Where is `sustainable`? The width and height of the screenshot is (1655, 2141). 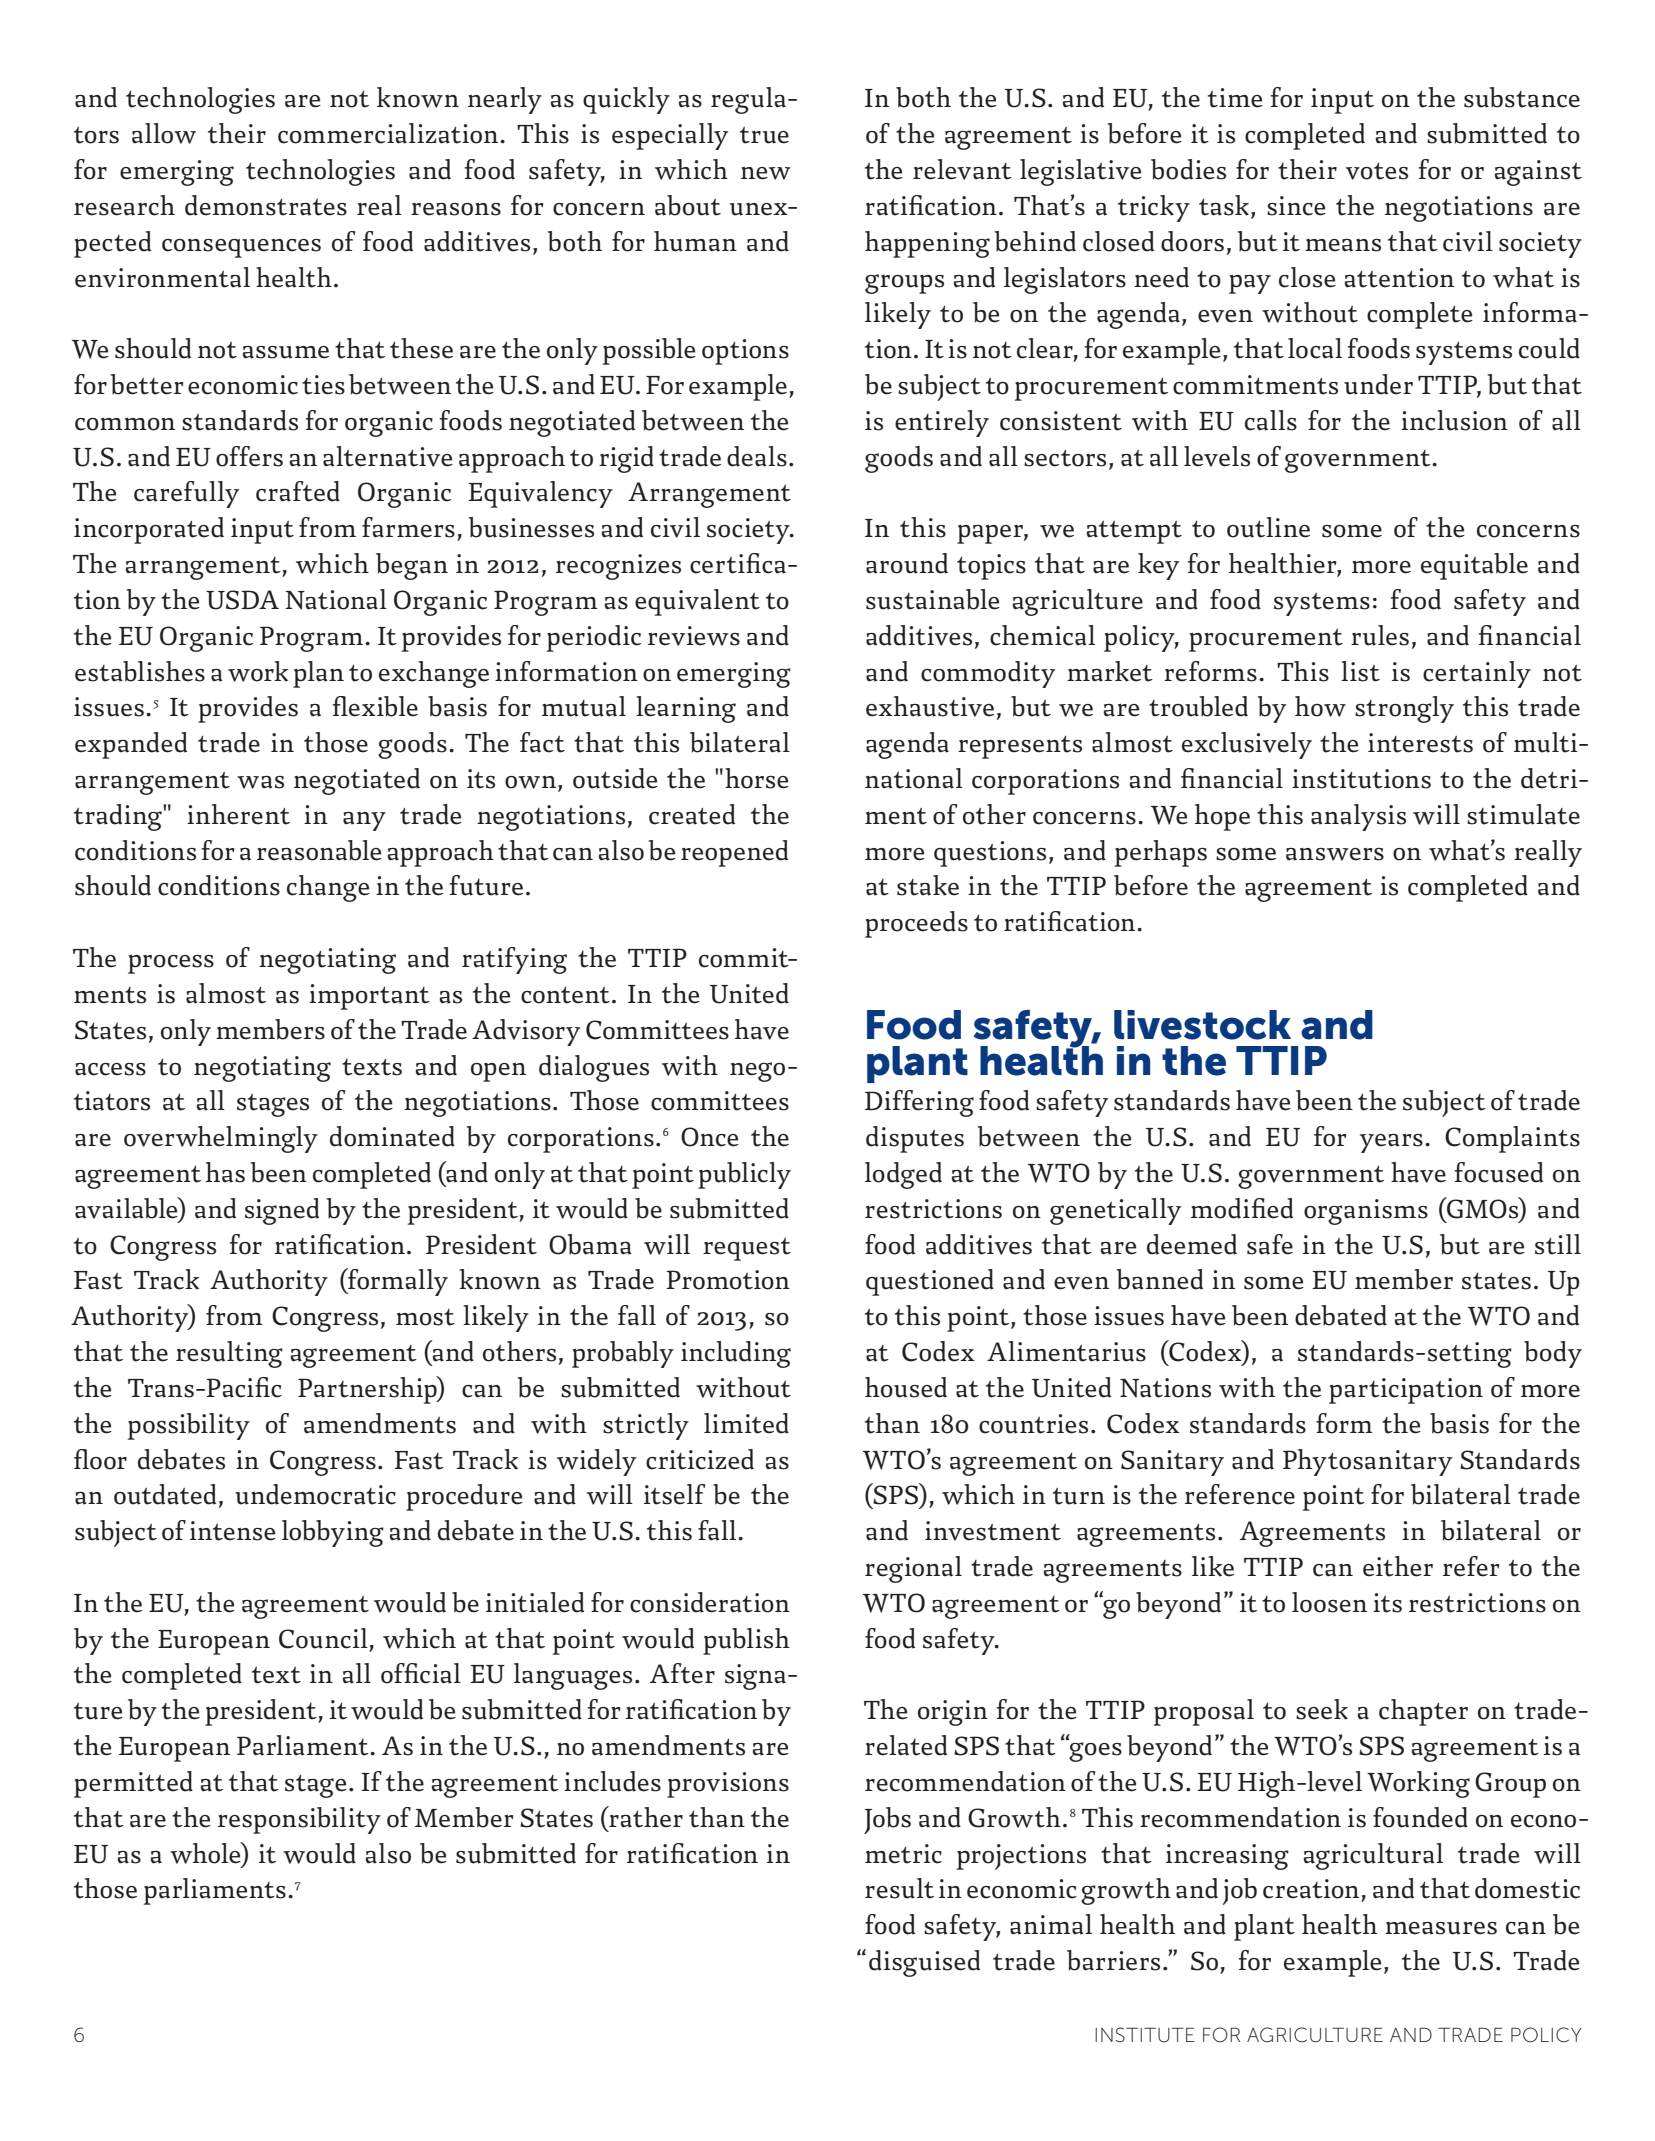
sustainable is located at coordinates (933, 599).
